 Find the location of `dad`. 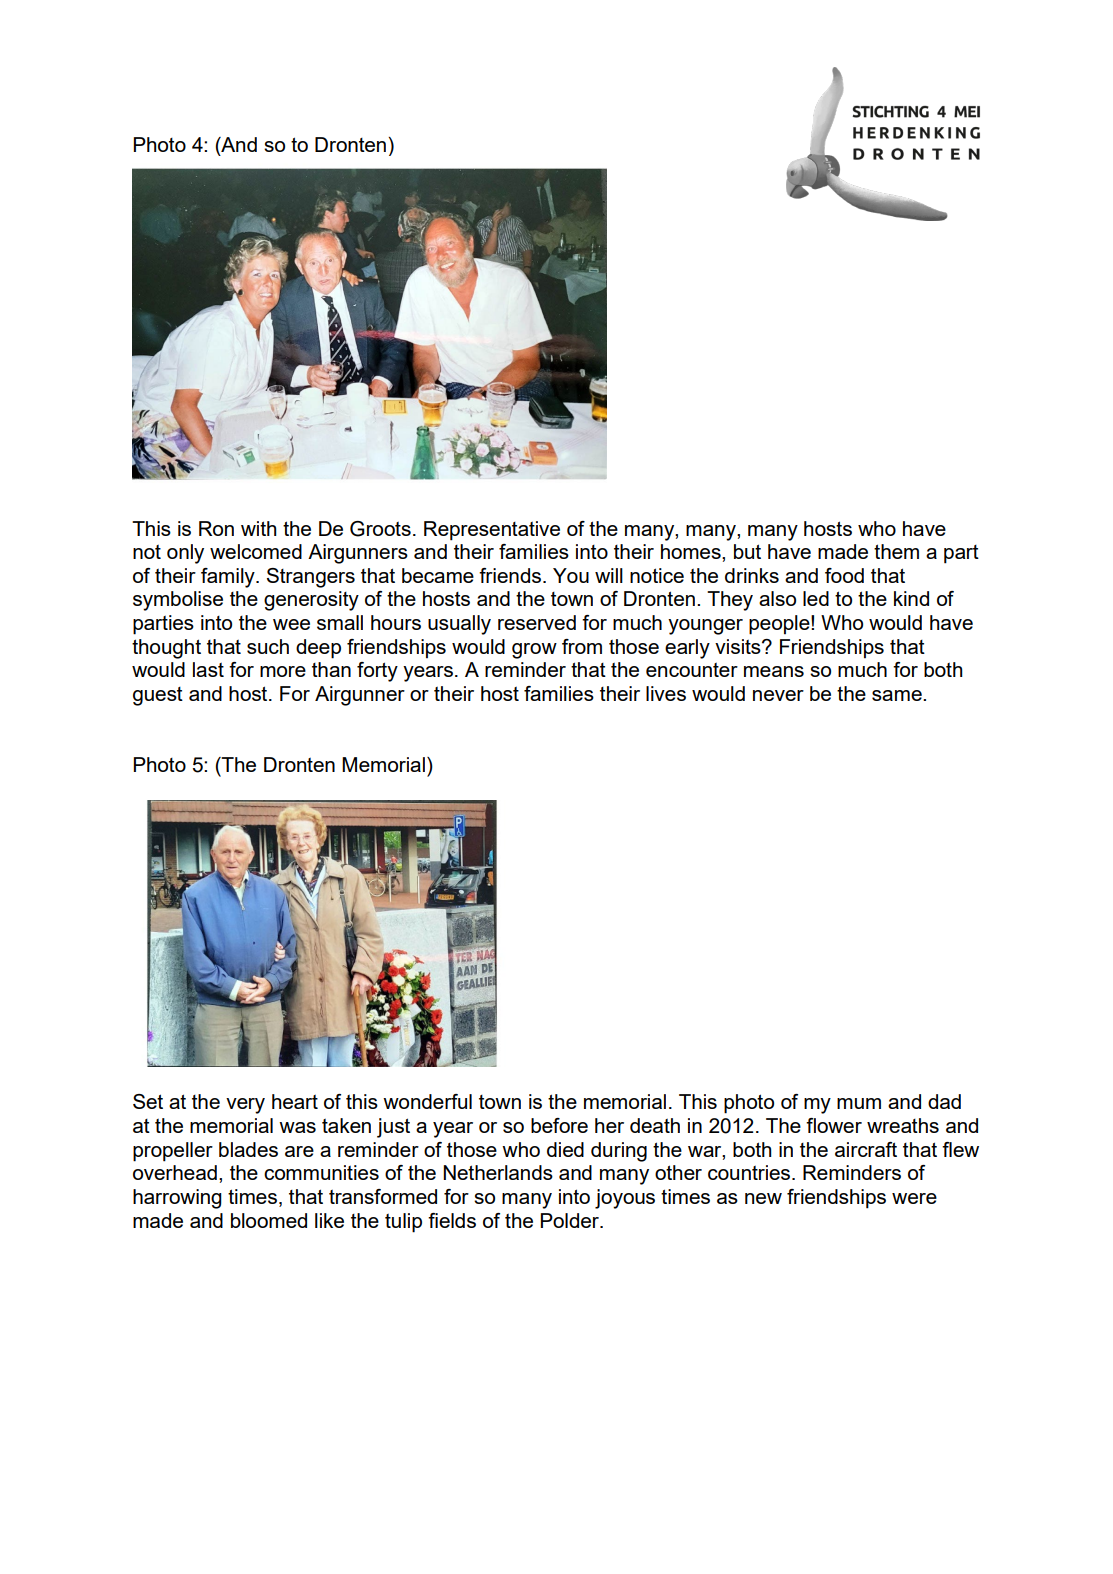

dad is located at coordinates (944, 1101).
